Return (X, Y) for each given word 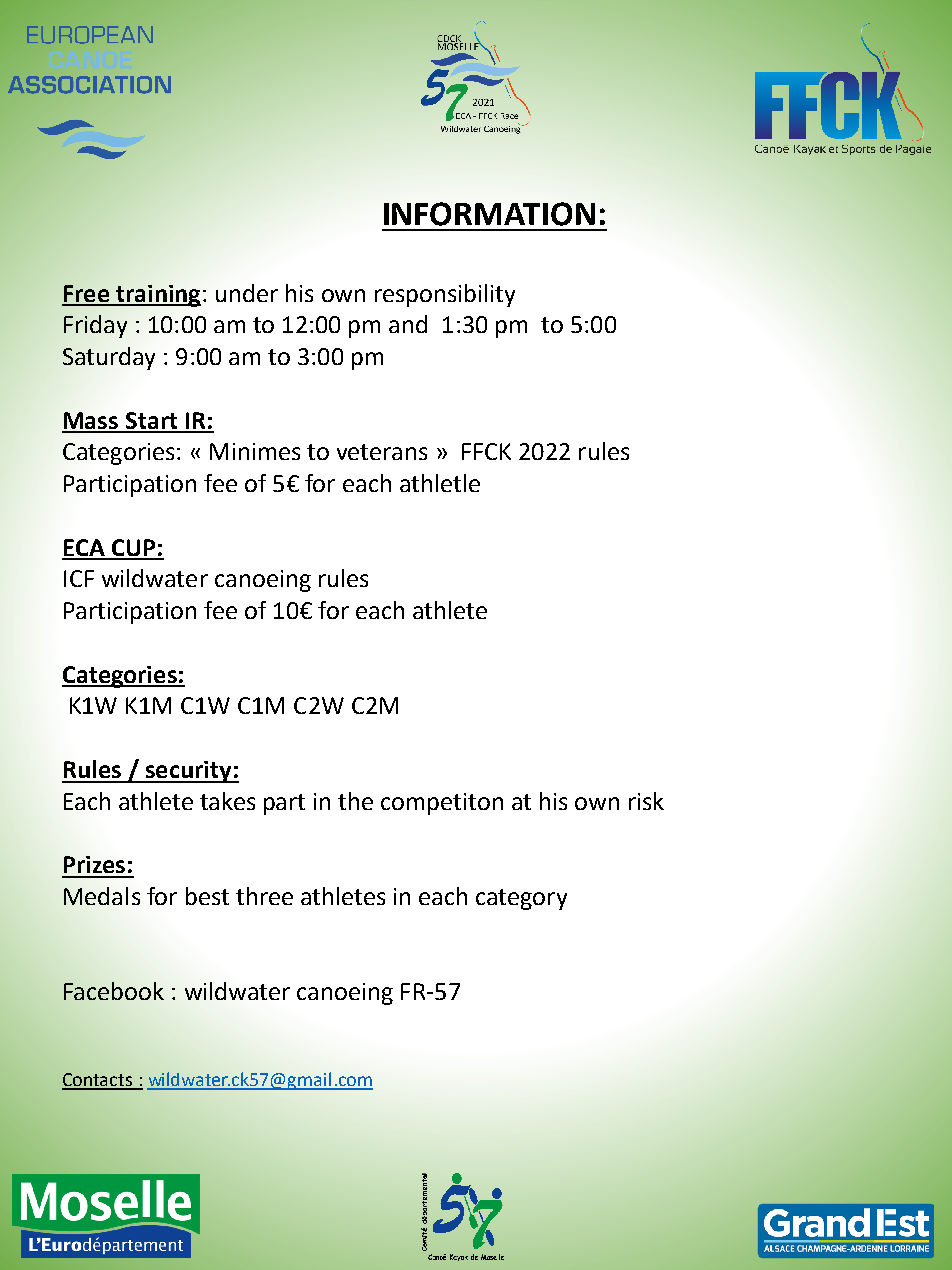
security (188, 772)
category (521, 899)
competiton (442, 804)
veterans (382, 452)
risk (646, 801)
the (355, 801)
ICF (79, 578)
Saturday (109, 358)
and (408, 324)
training (157, 296)
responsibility (445, 295)
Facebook (114, 991)
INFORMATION (489, 214)
